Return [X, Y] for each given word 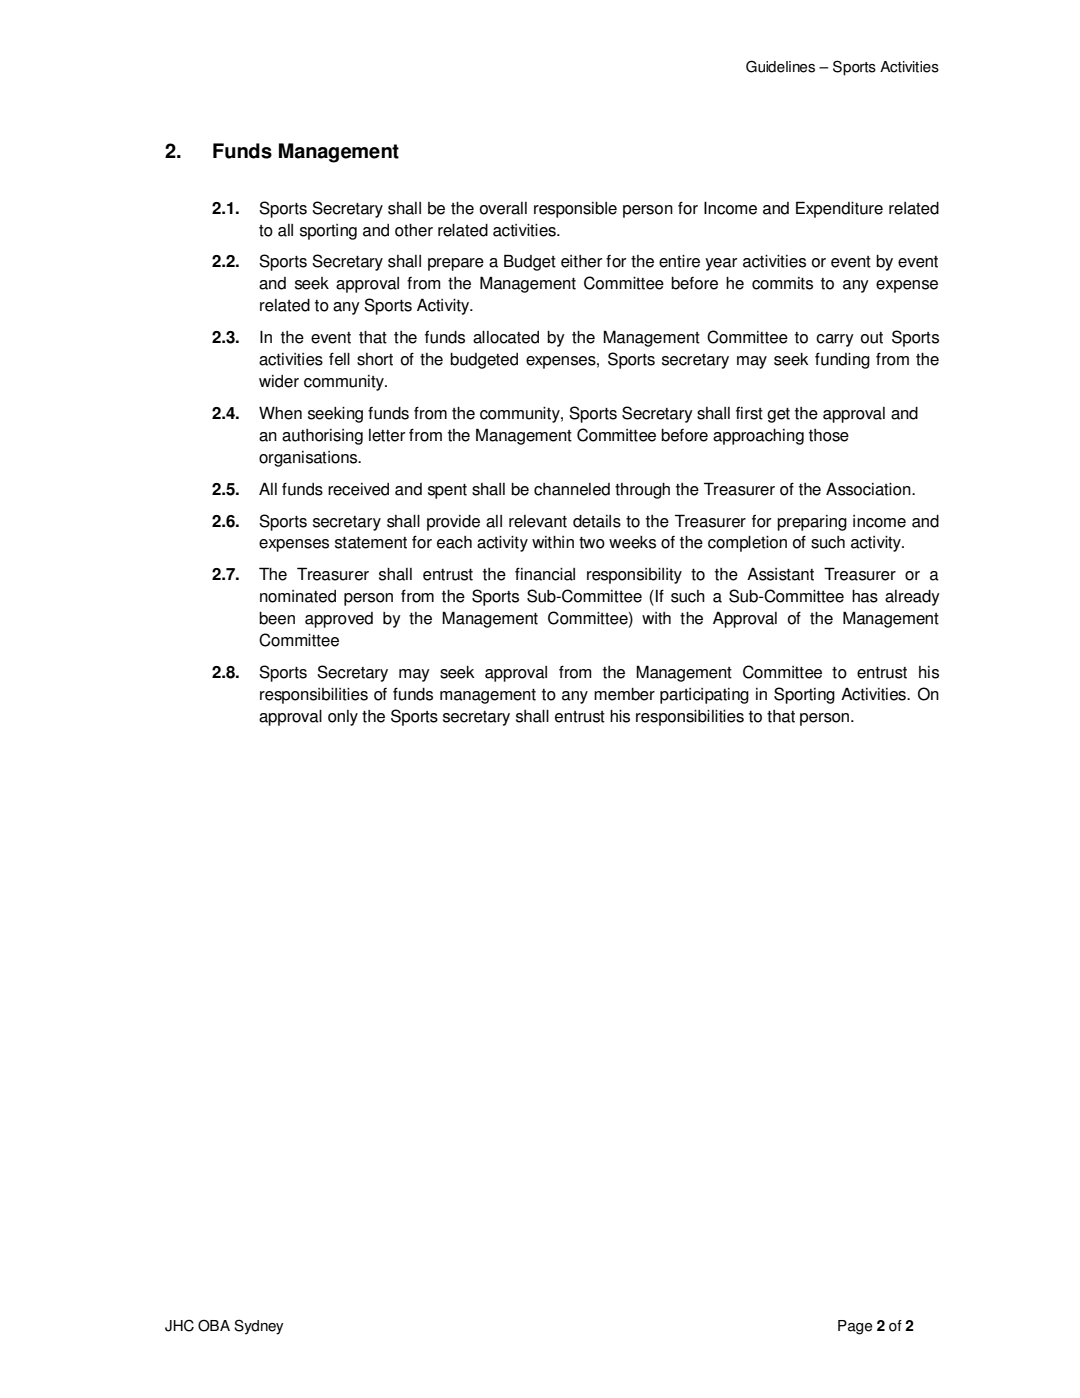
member [624, 694]
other [414, 230]
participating [704, 696]
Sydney [258, 1327]
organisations [309, 459]
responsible [575, 210]
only [343, 718]
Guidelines [780, 66]
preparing [812, 523]
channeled [572, 489]
